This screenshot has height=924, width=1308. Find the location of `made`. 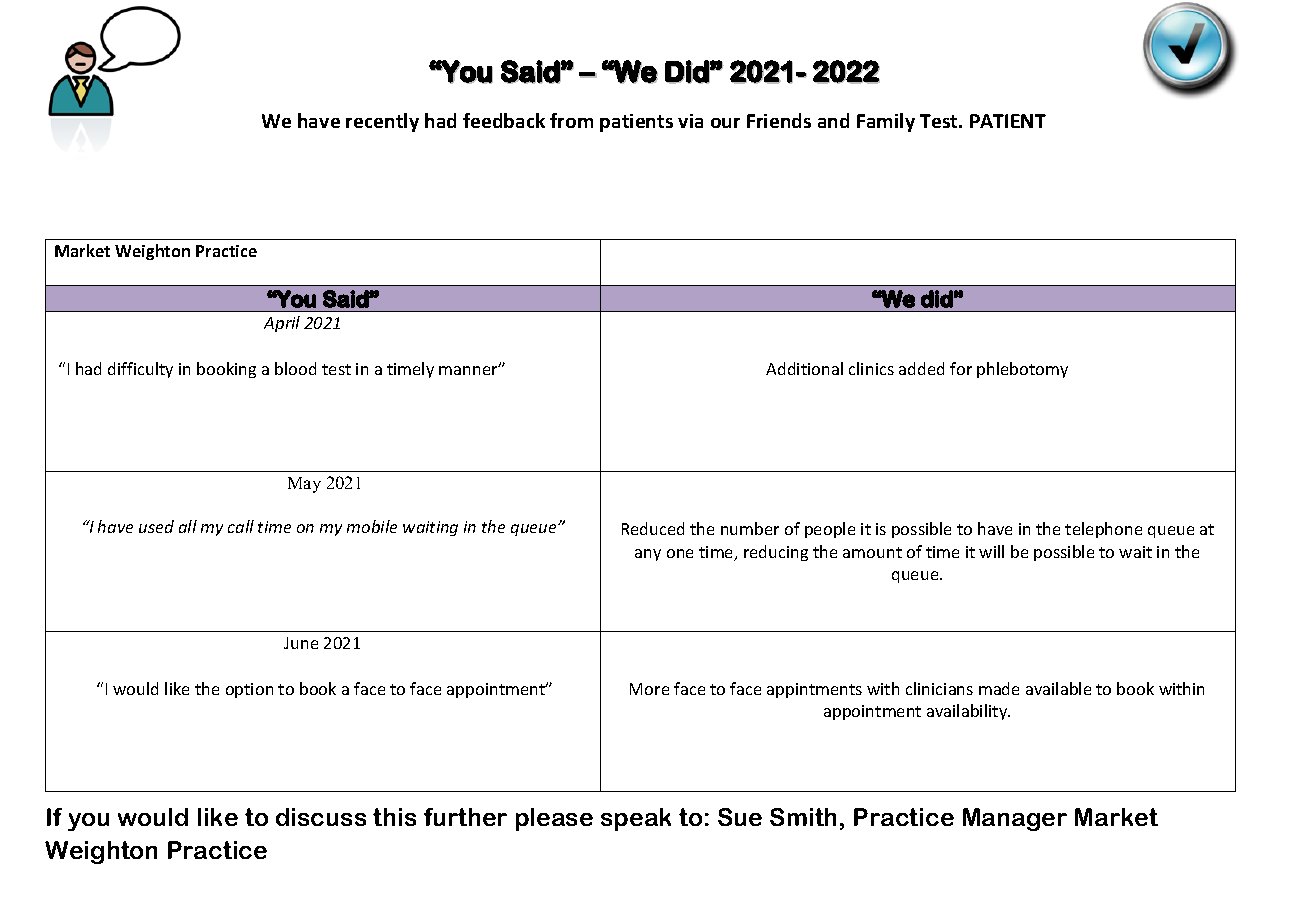

made is located at coordinates (999, 688).
